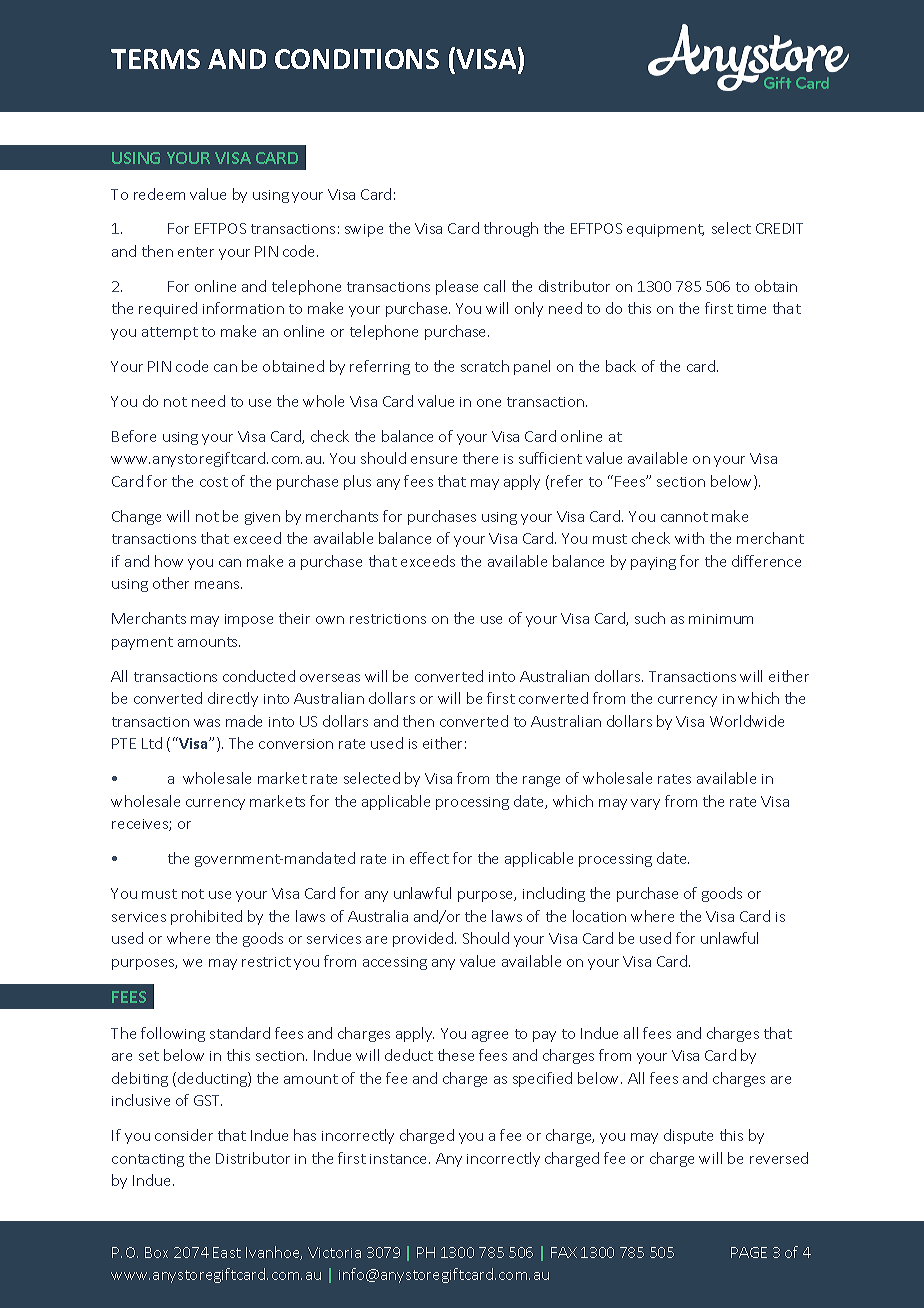 This screenshot has width=924, height=1308. What do you see at coordinates (227, 1252) in the screenshot?
I see `East` at bounding box center [227, 1252].
